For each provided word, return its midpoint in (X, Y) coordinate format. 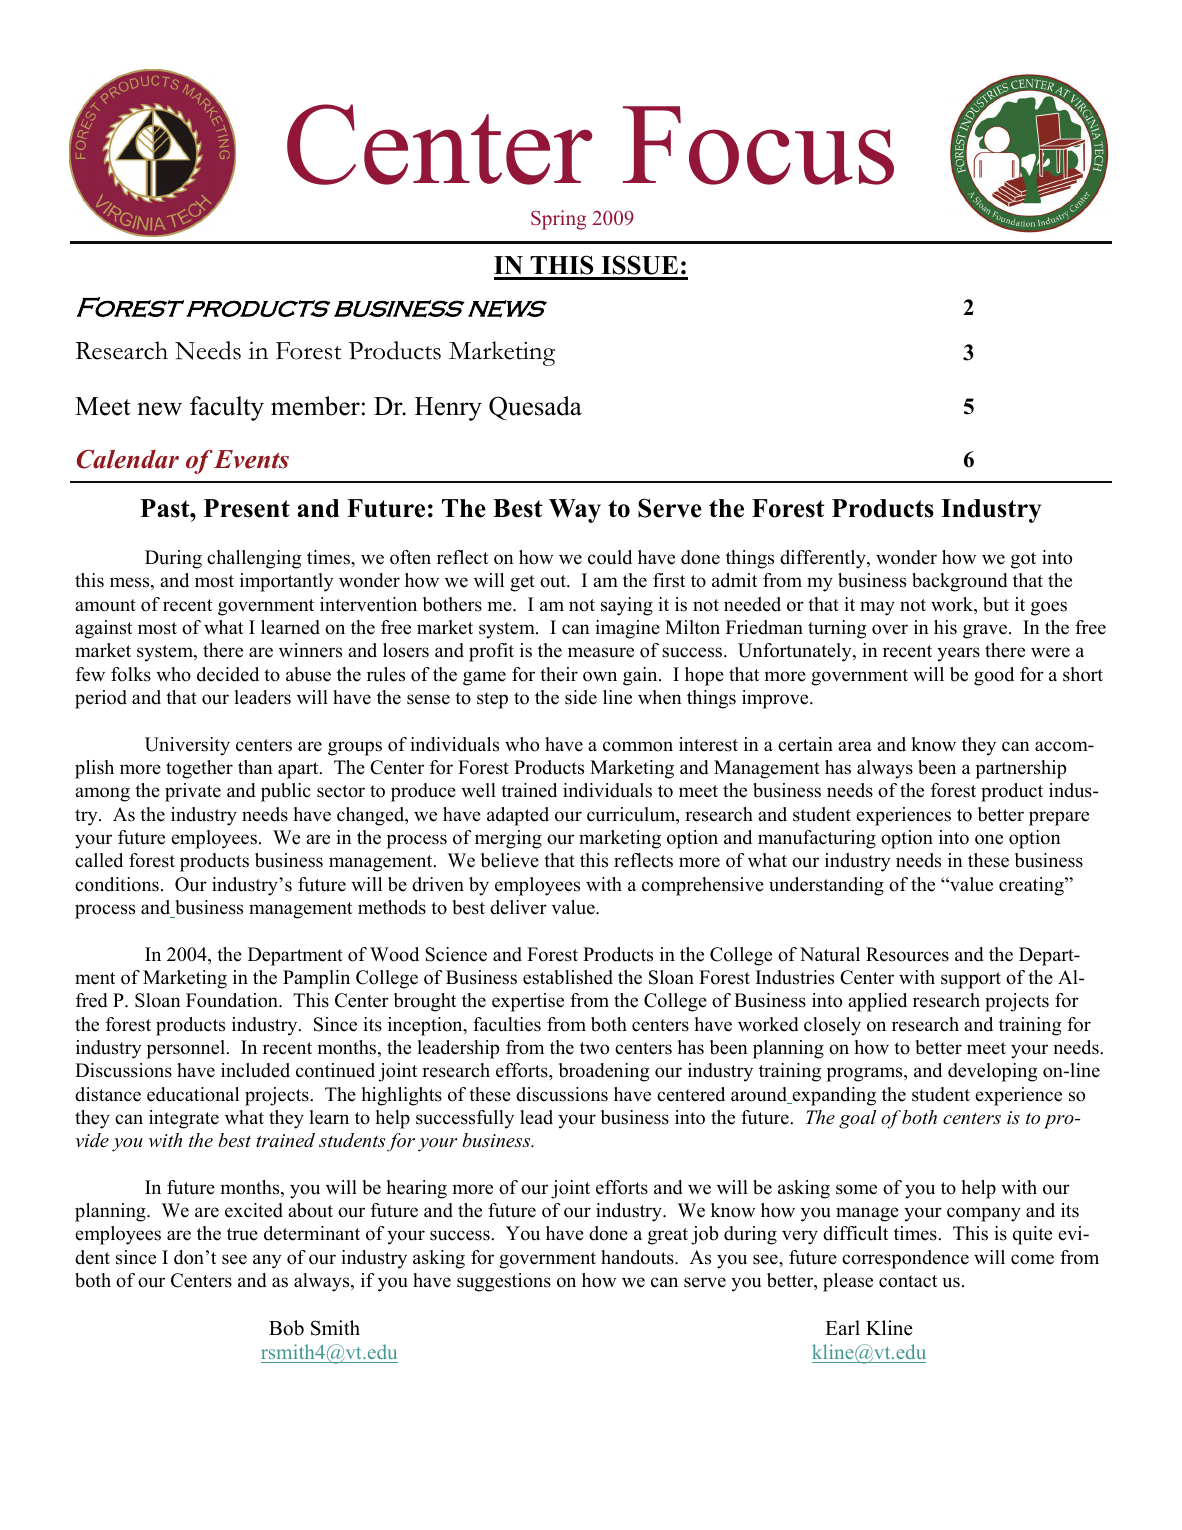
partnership (1020, 769)
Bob (286, 1328)
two (594, 1048)
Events (251, 459)
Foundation (233, 1000)
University (187, 746)
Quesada (535, 408)
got (1023, 560)
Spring (558, 220)
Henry (448, 409)
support (971, 980)
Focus (758, 145)
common (638, 746)
